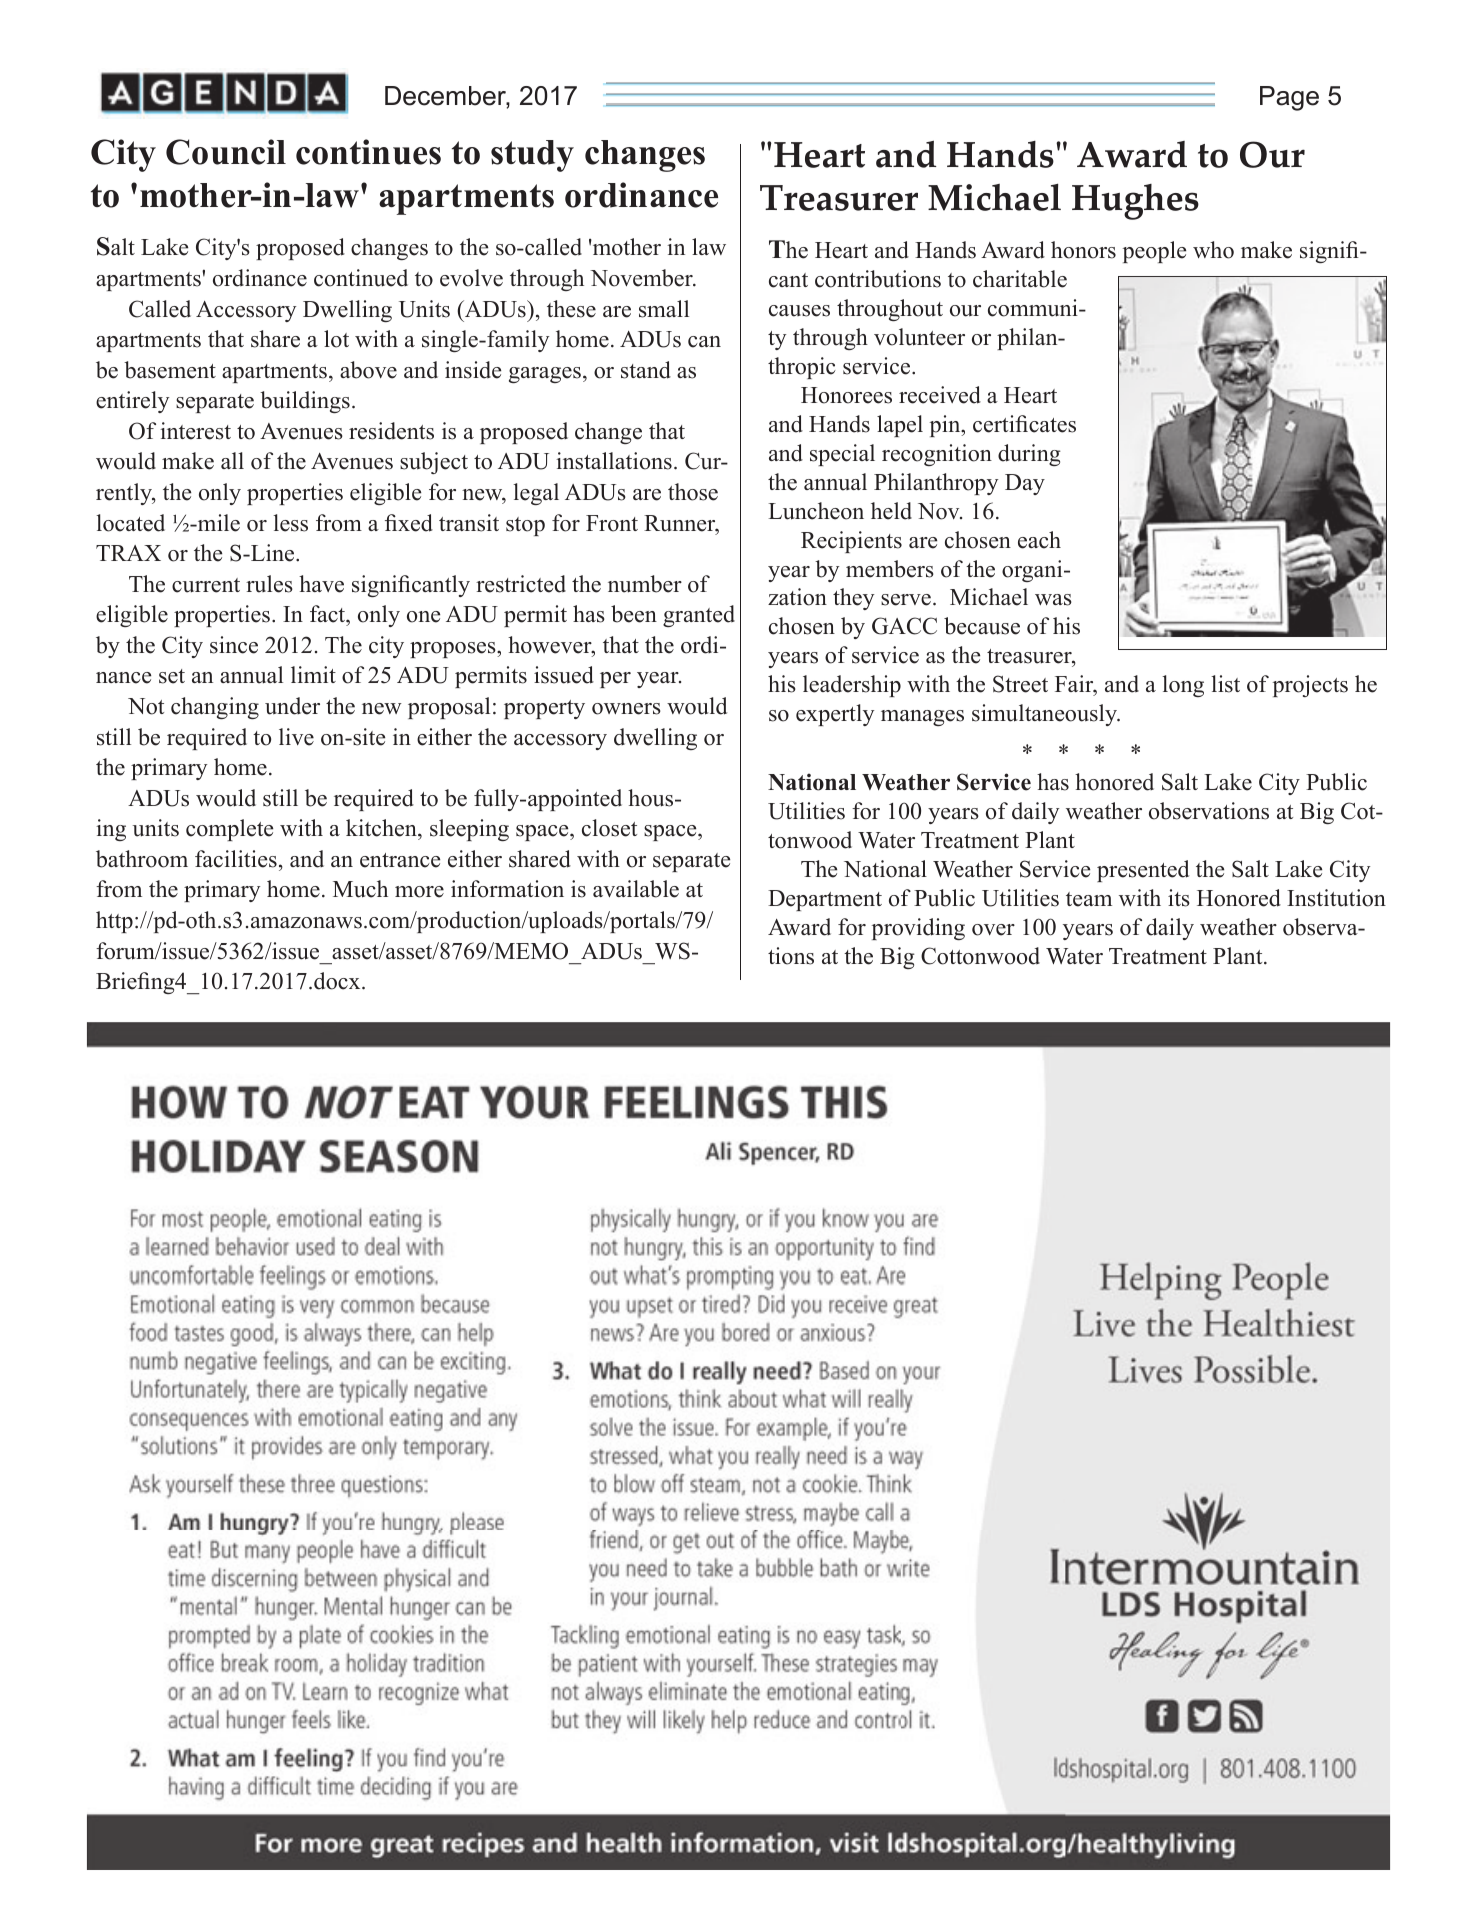 The image size is (1477, 1911). I want to click on Much, so click(360, 889).
